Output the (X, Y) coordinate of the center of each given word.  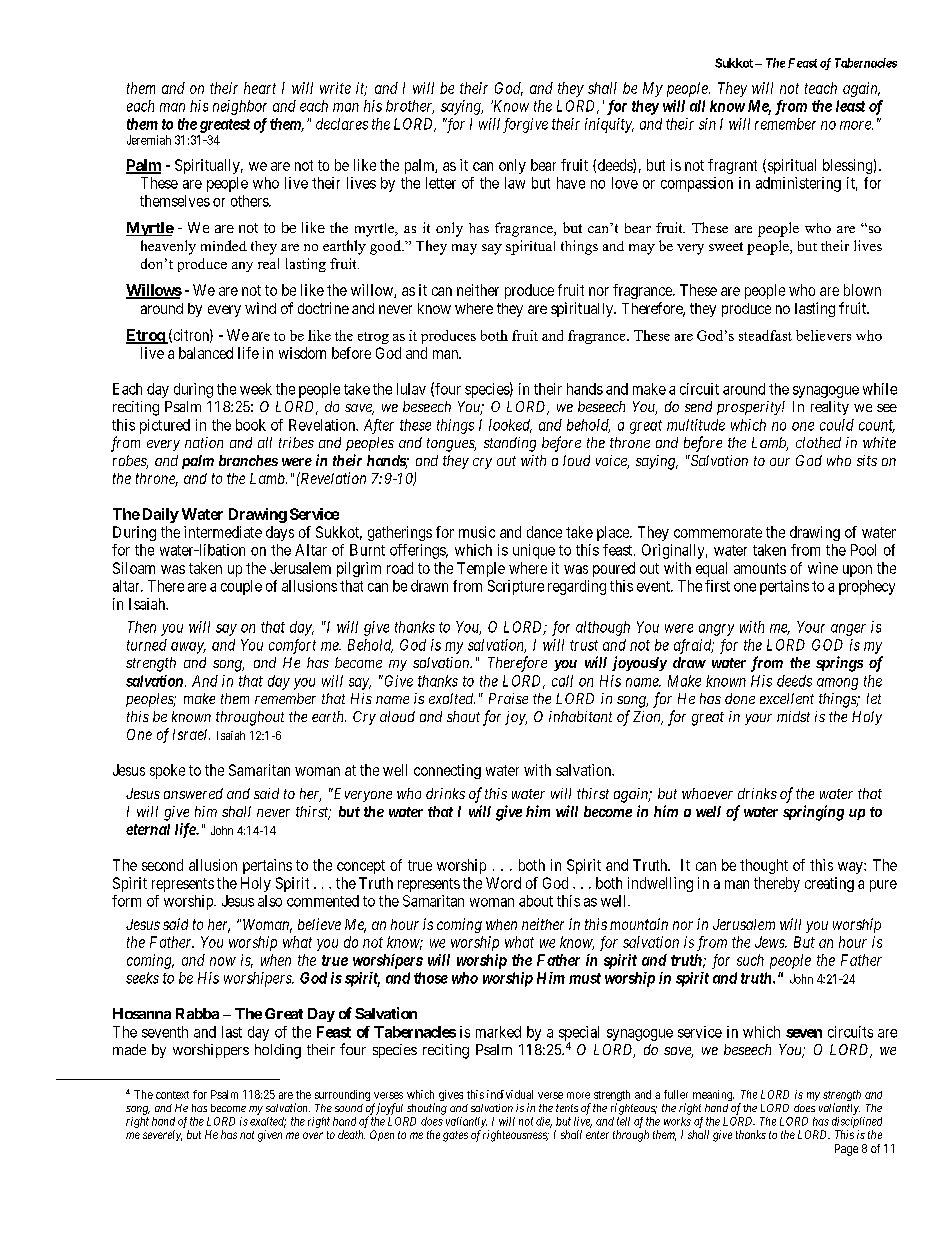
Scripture (516, 587)
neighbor (240, 107)
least (850, 106)
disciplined (857, 1122)
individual (510, 1094)
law (515, 183)
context (172, 1095)
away (188, 648)
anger (848, 630)
